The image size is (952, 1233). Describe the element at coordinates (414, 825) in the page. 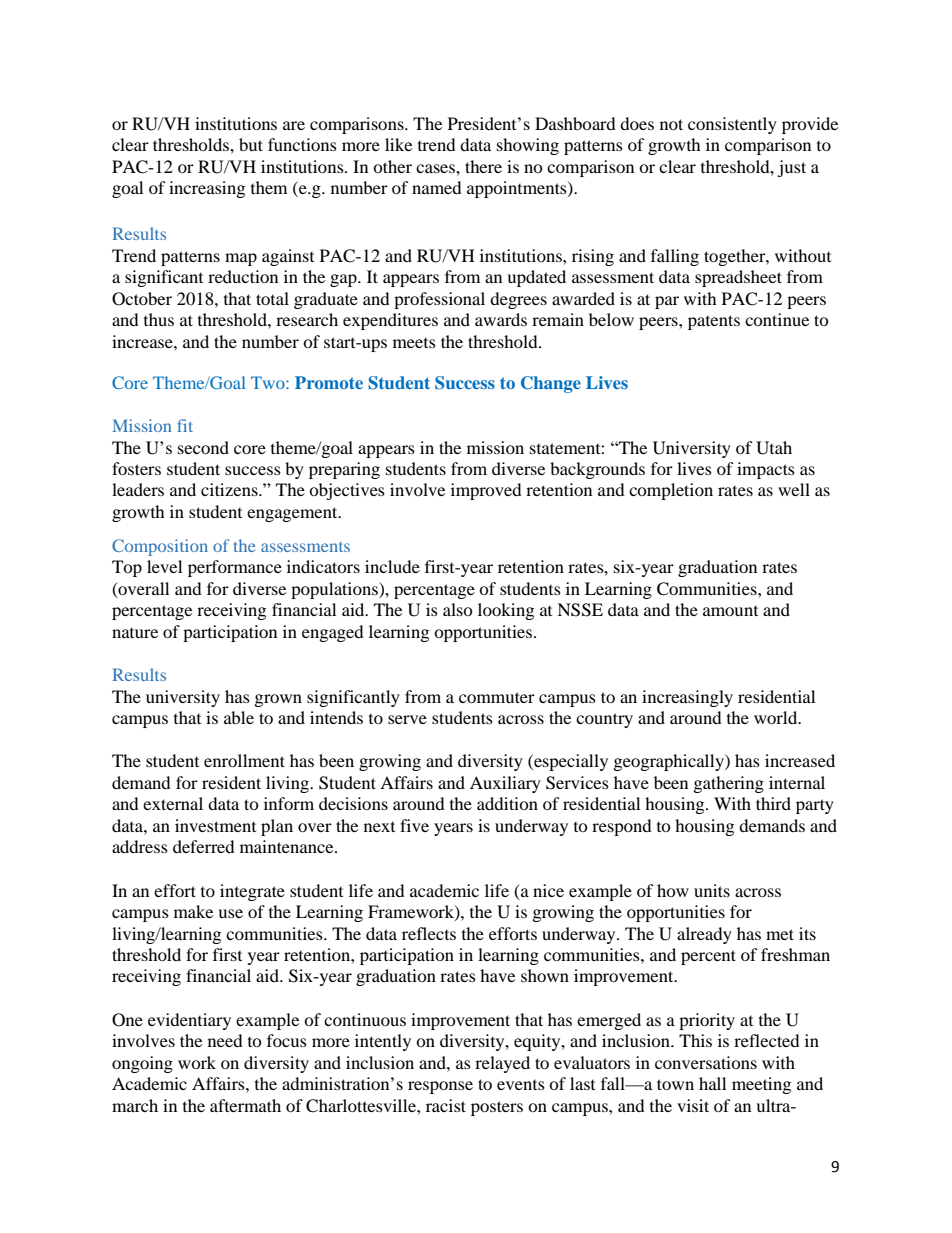

I see `five` at that location.
